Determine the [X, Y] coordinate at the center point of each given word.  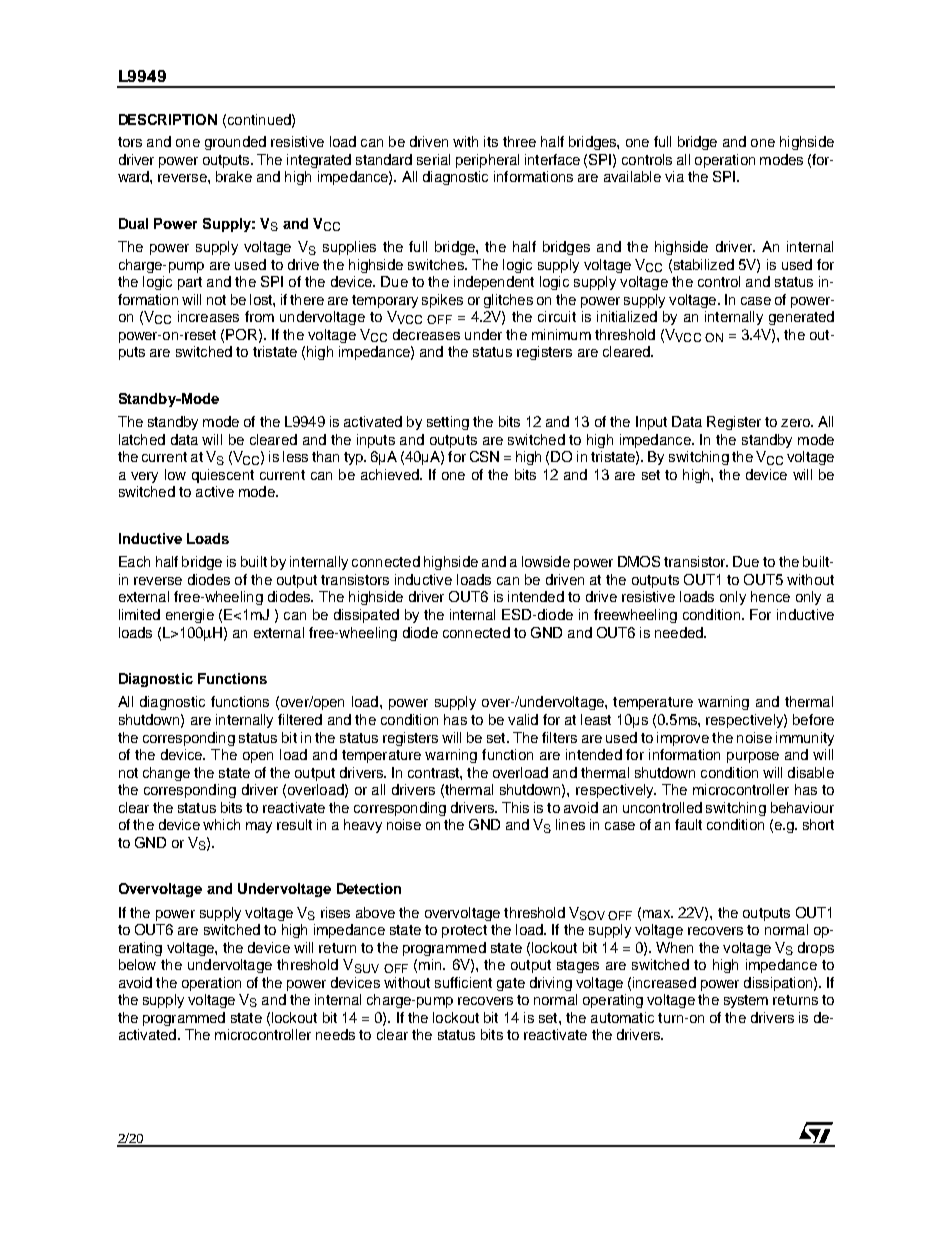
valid [523, 719]
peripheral [487, 161]
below [137, 964]
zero [796, 423]
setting [448, 423]
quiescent [223, 476]
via [674, 176]
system [746, 1001]
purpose [753, 757]
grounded [235, 143]
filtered [300, 719]
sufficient [463, 982]
